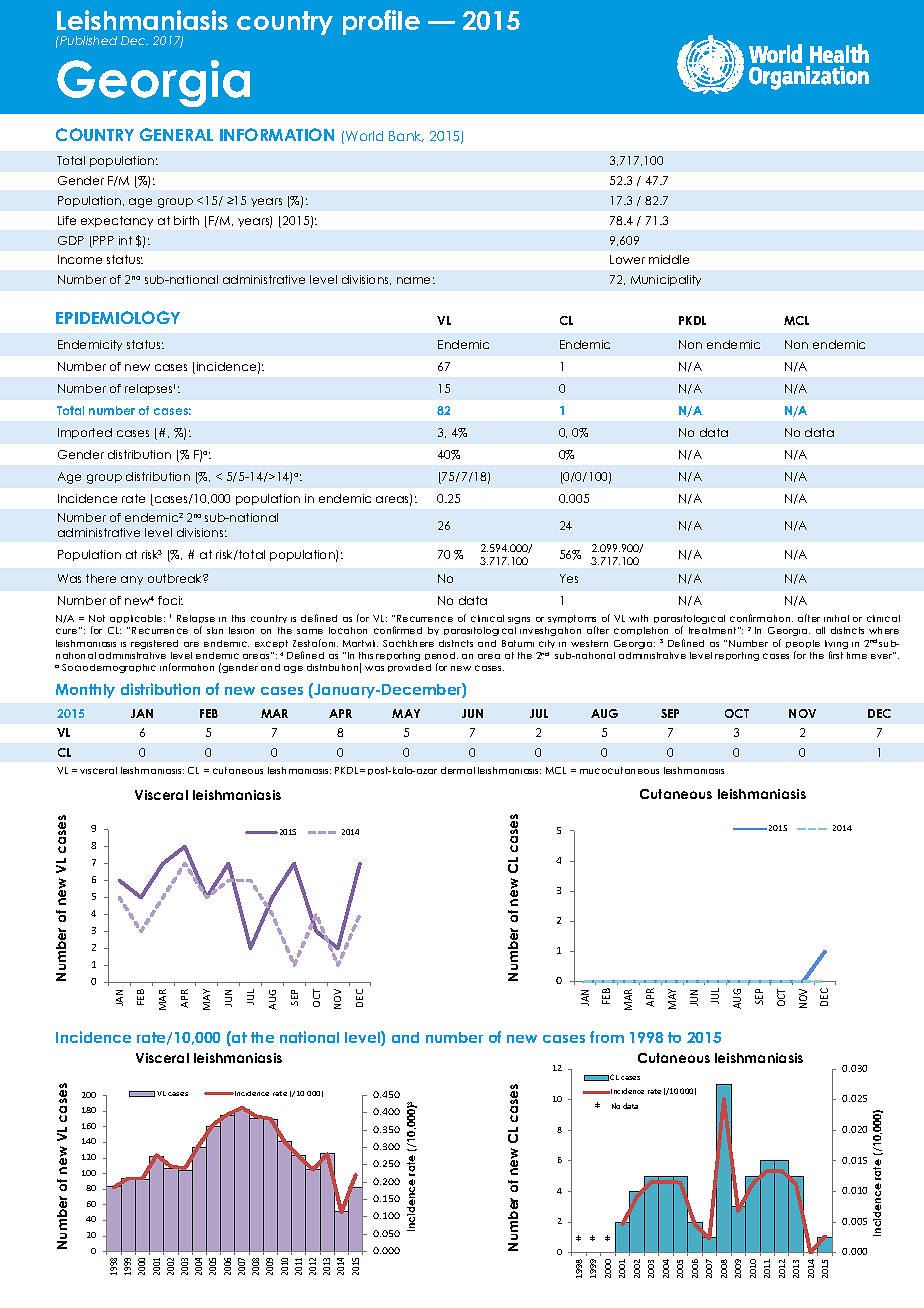  What do you see at coordinates (607, 1037) in the screenshot?
I see `from` at bounding box center [607, 1037].
